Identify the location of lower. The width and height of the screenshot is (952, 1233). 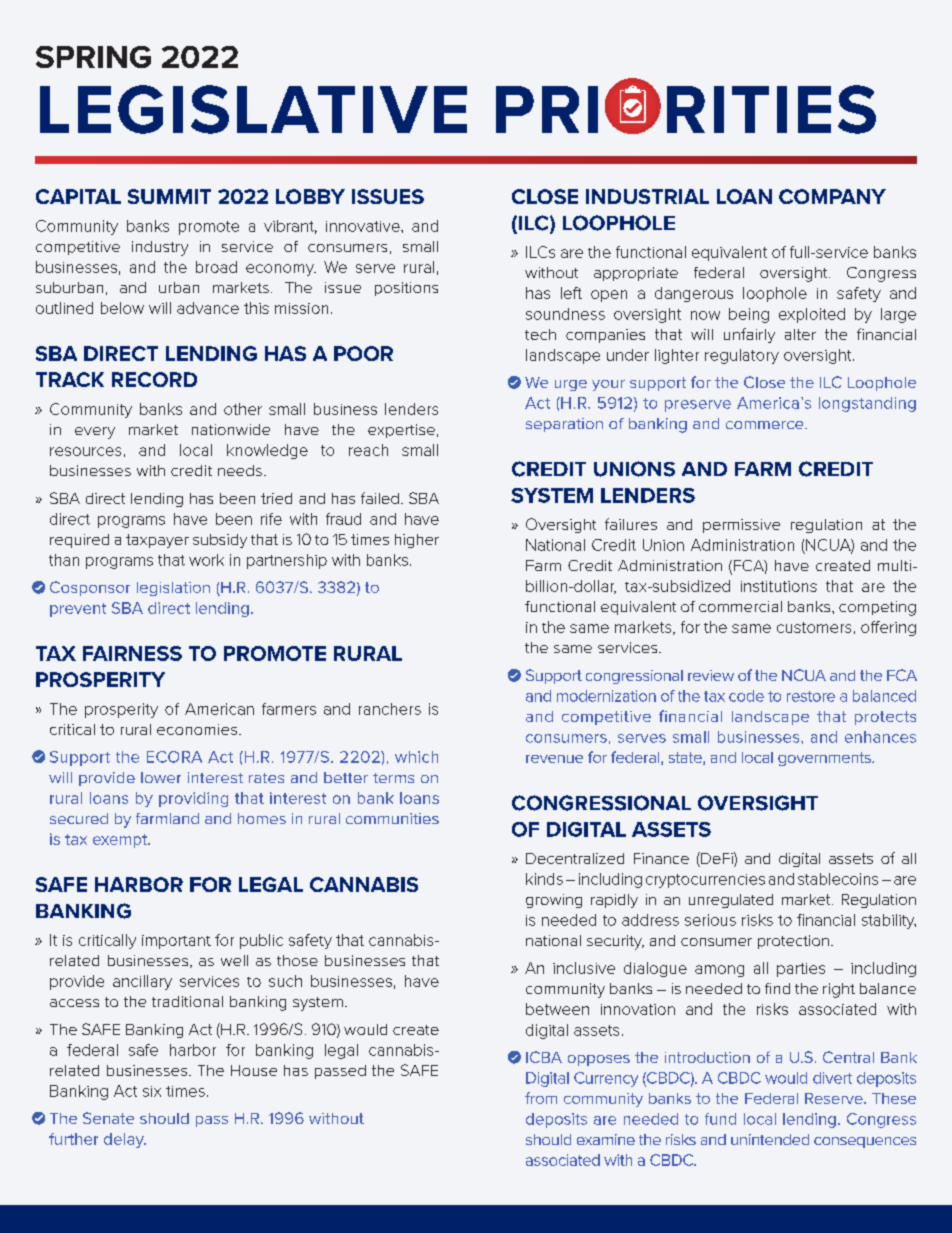
(161, 777).
